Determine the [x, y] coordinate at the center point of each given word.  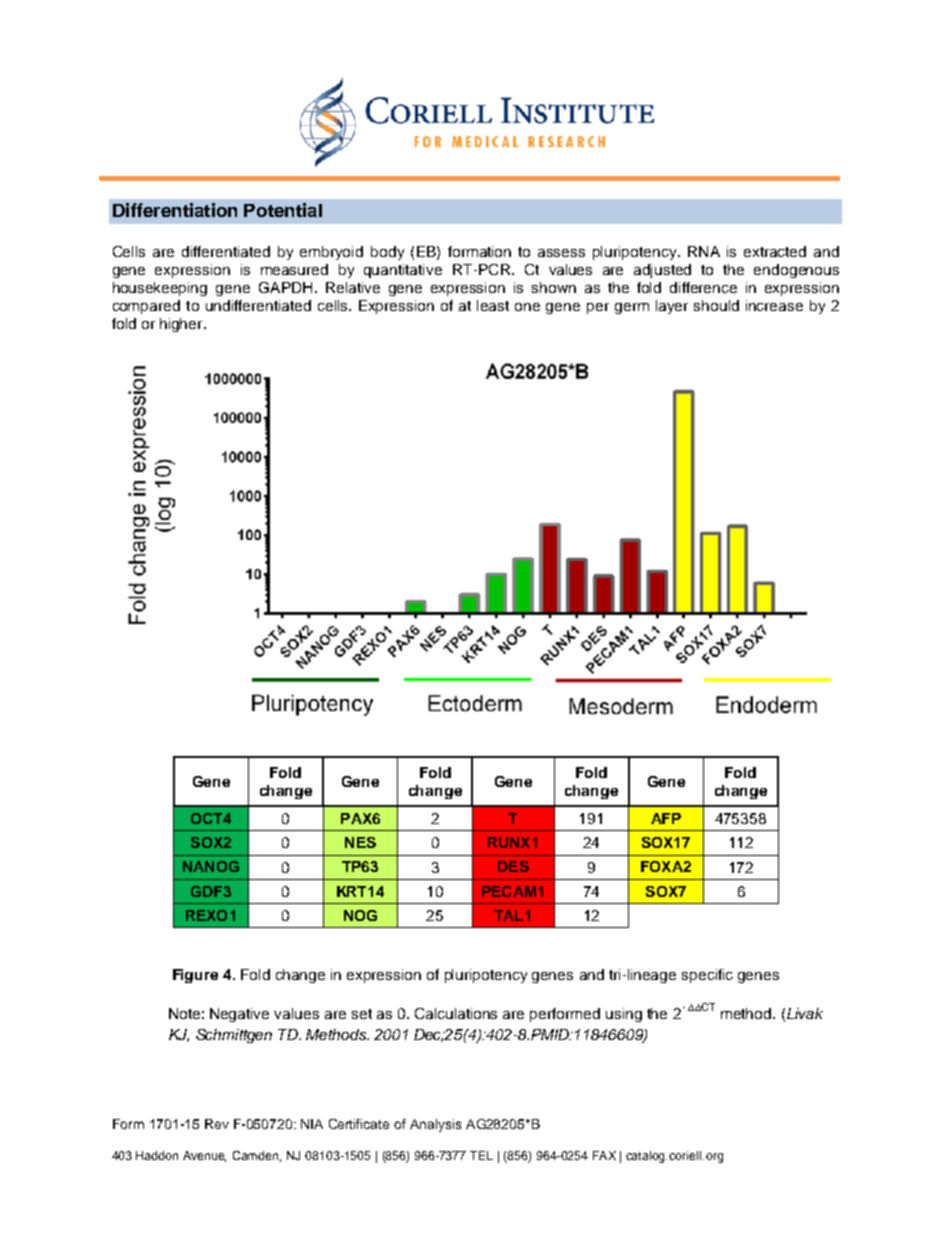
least [493, 305]
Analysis [435, 1125]
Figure [195, 976]
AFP [666, 818]
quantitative [403, 271]
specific [707, 976]
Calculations [456, 1013]
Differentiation [175, 210]
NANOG [211, 866]
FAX [604, 1155]
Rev [217, 1124]
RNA [704, 251]
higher [182, 325]
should [716, 305]
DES [513, 866]
